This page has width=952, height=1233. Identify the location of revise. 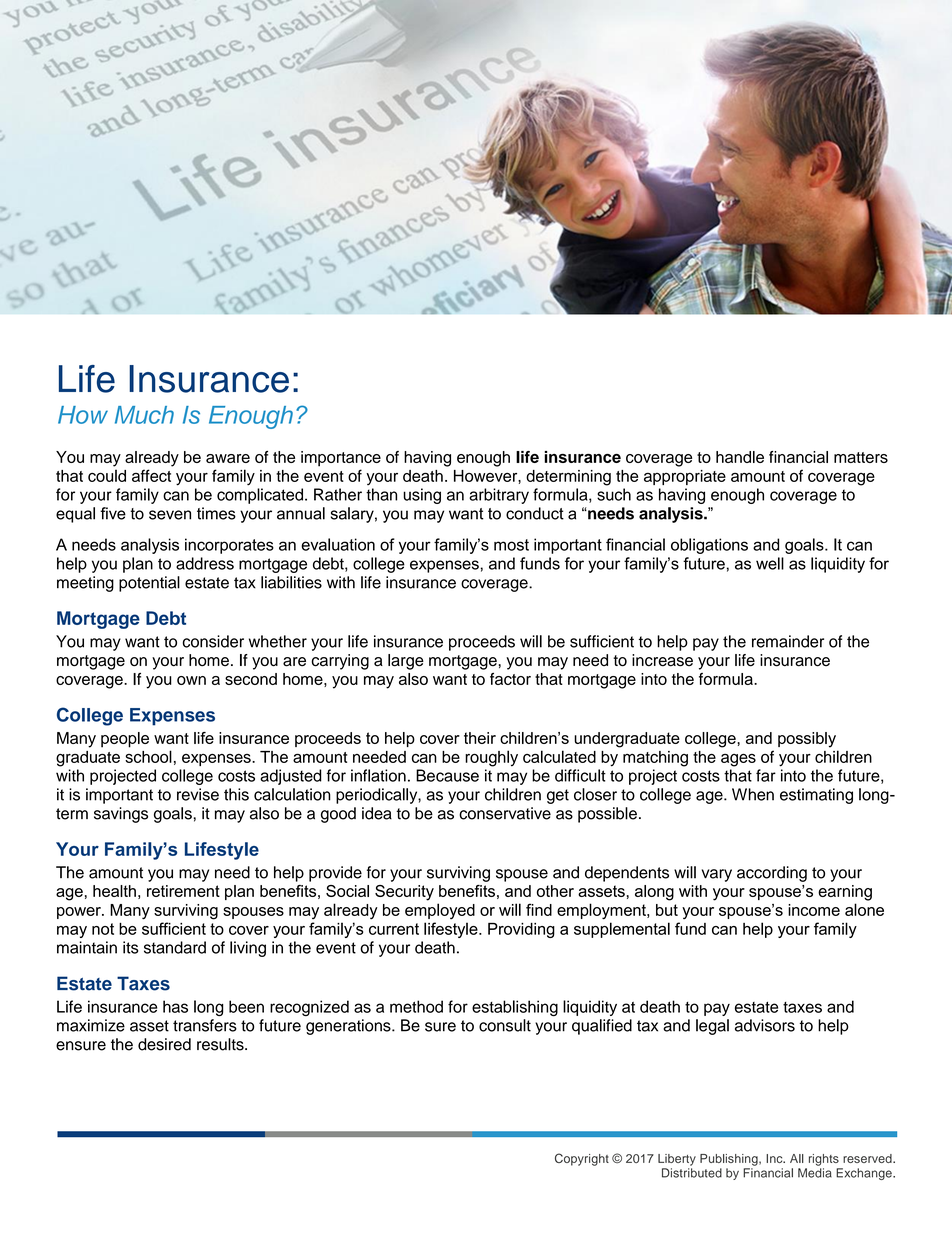
(198, 794).
